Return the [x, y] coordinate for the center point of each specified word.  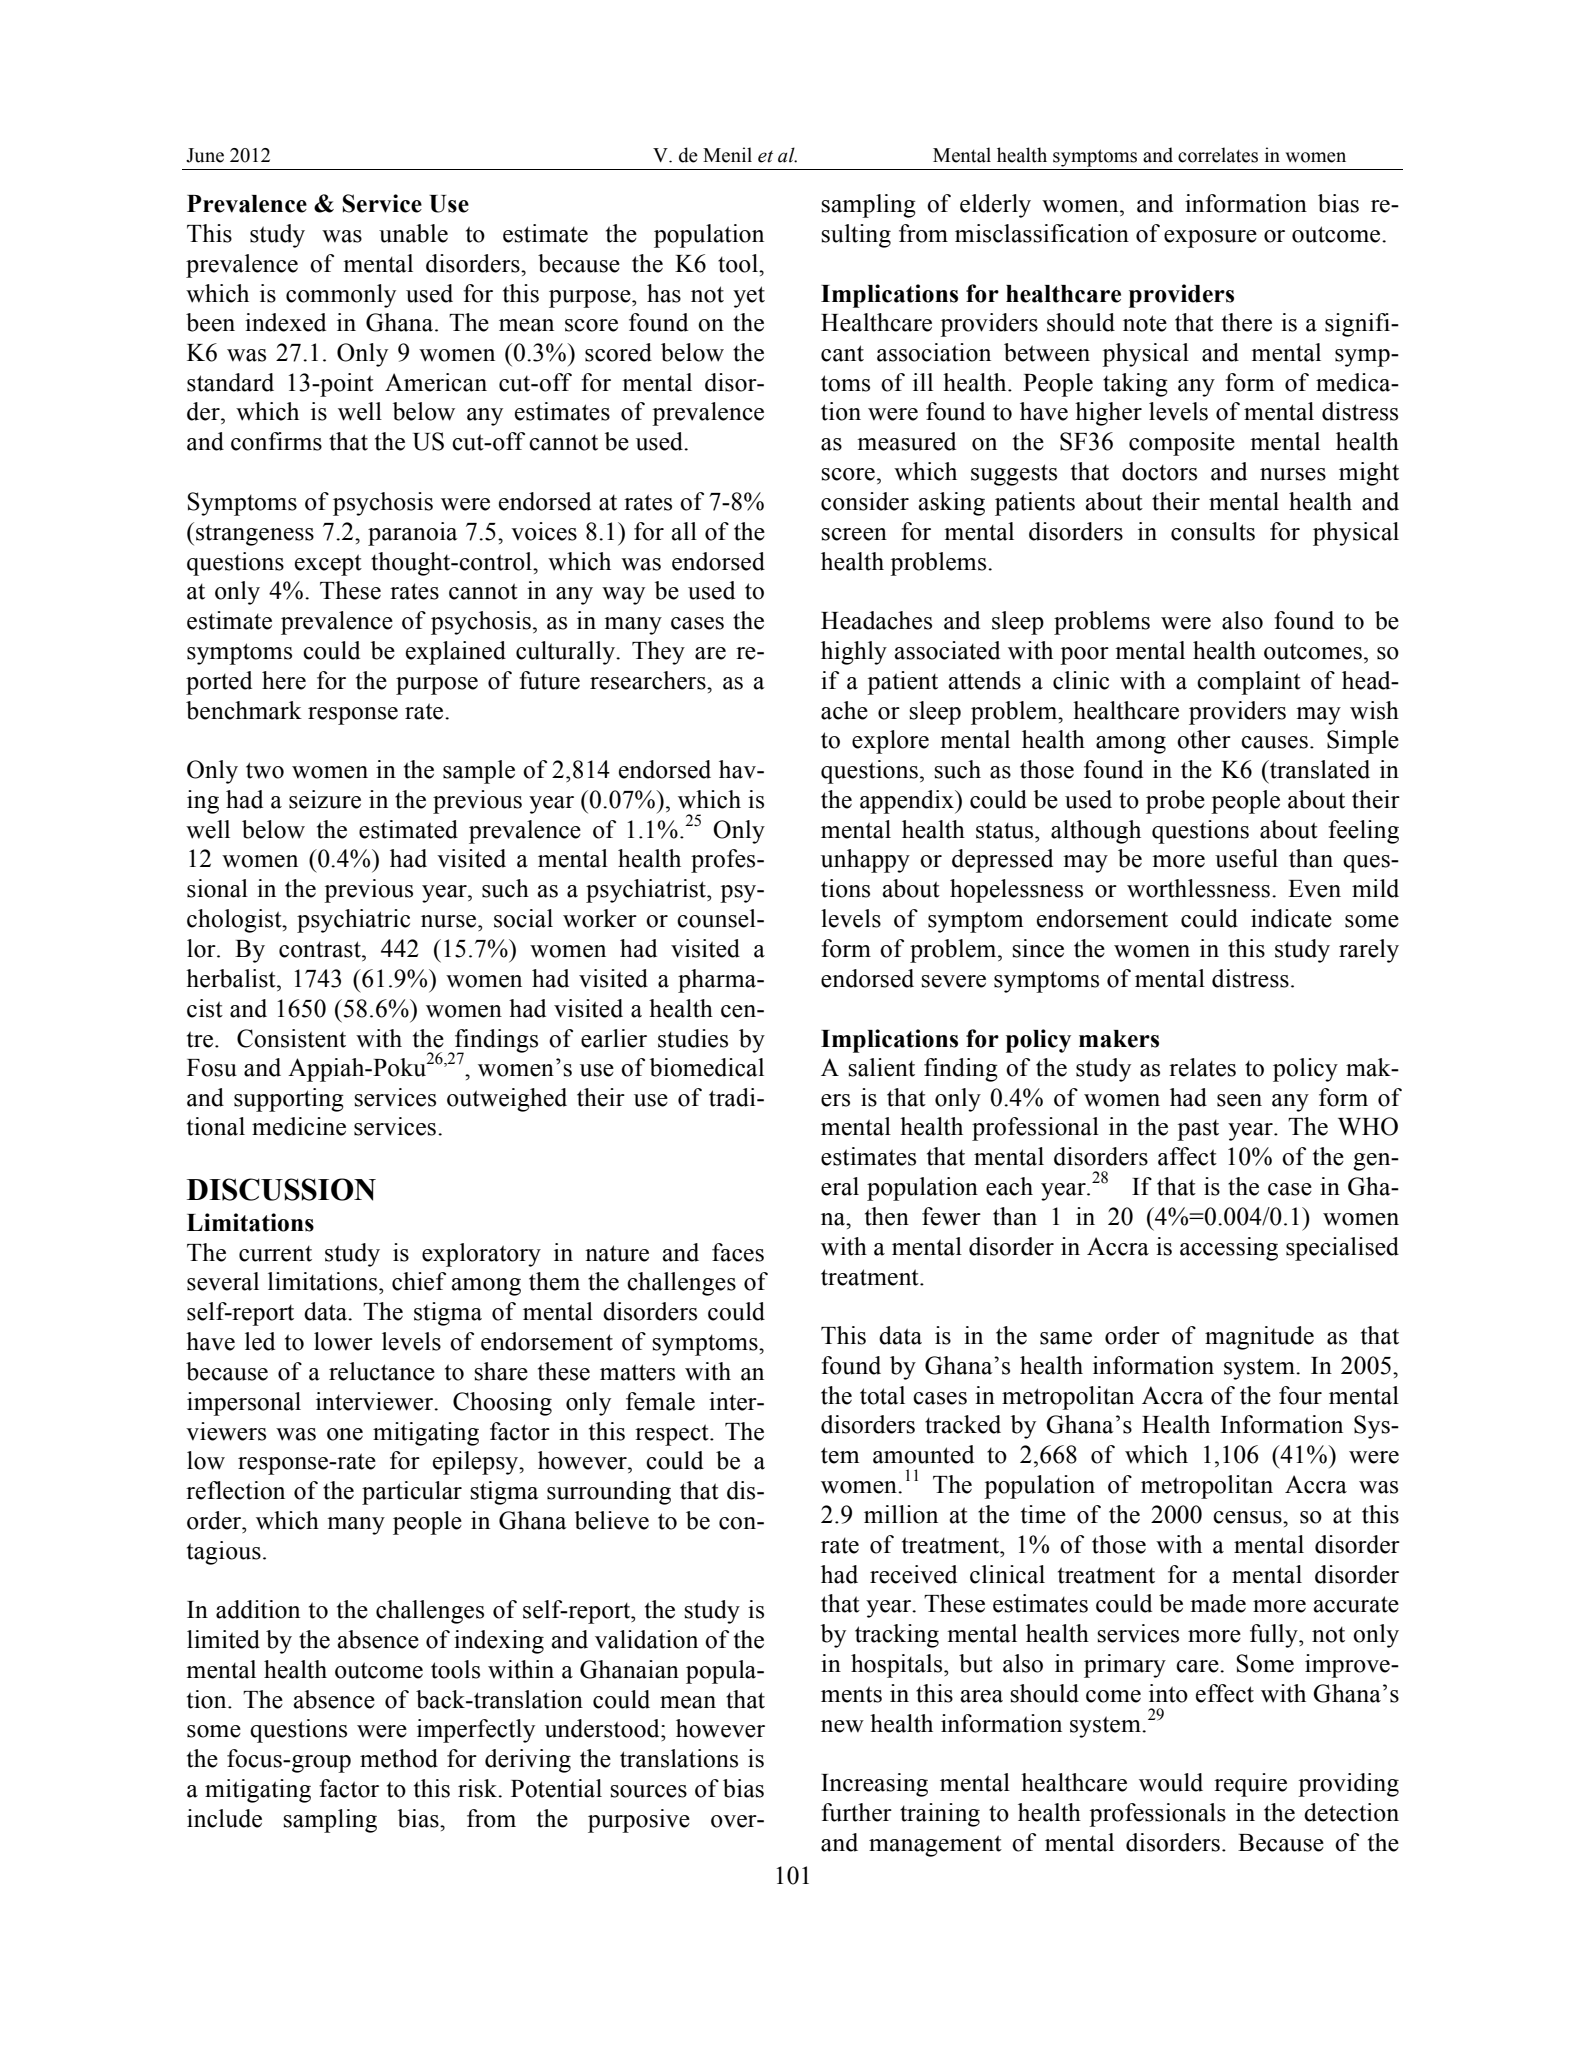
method [399, 1758]
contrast [321, 949]
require [1250, 1785]
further [856, 1812]
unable [413, 233]
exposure [1210, 239]
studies [693, 1038]
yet [749, 297]
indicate [1291, 918]
